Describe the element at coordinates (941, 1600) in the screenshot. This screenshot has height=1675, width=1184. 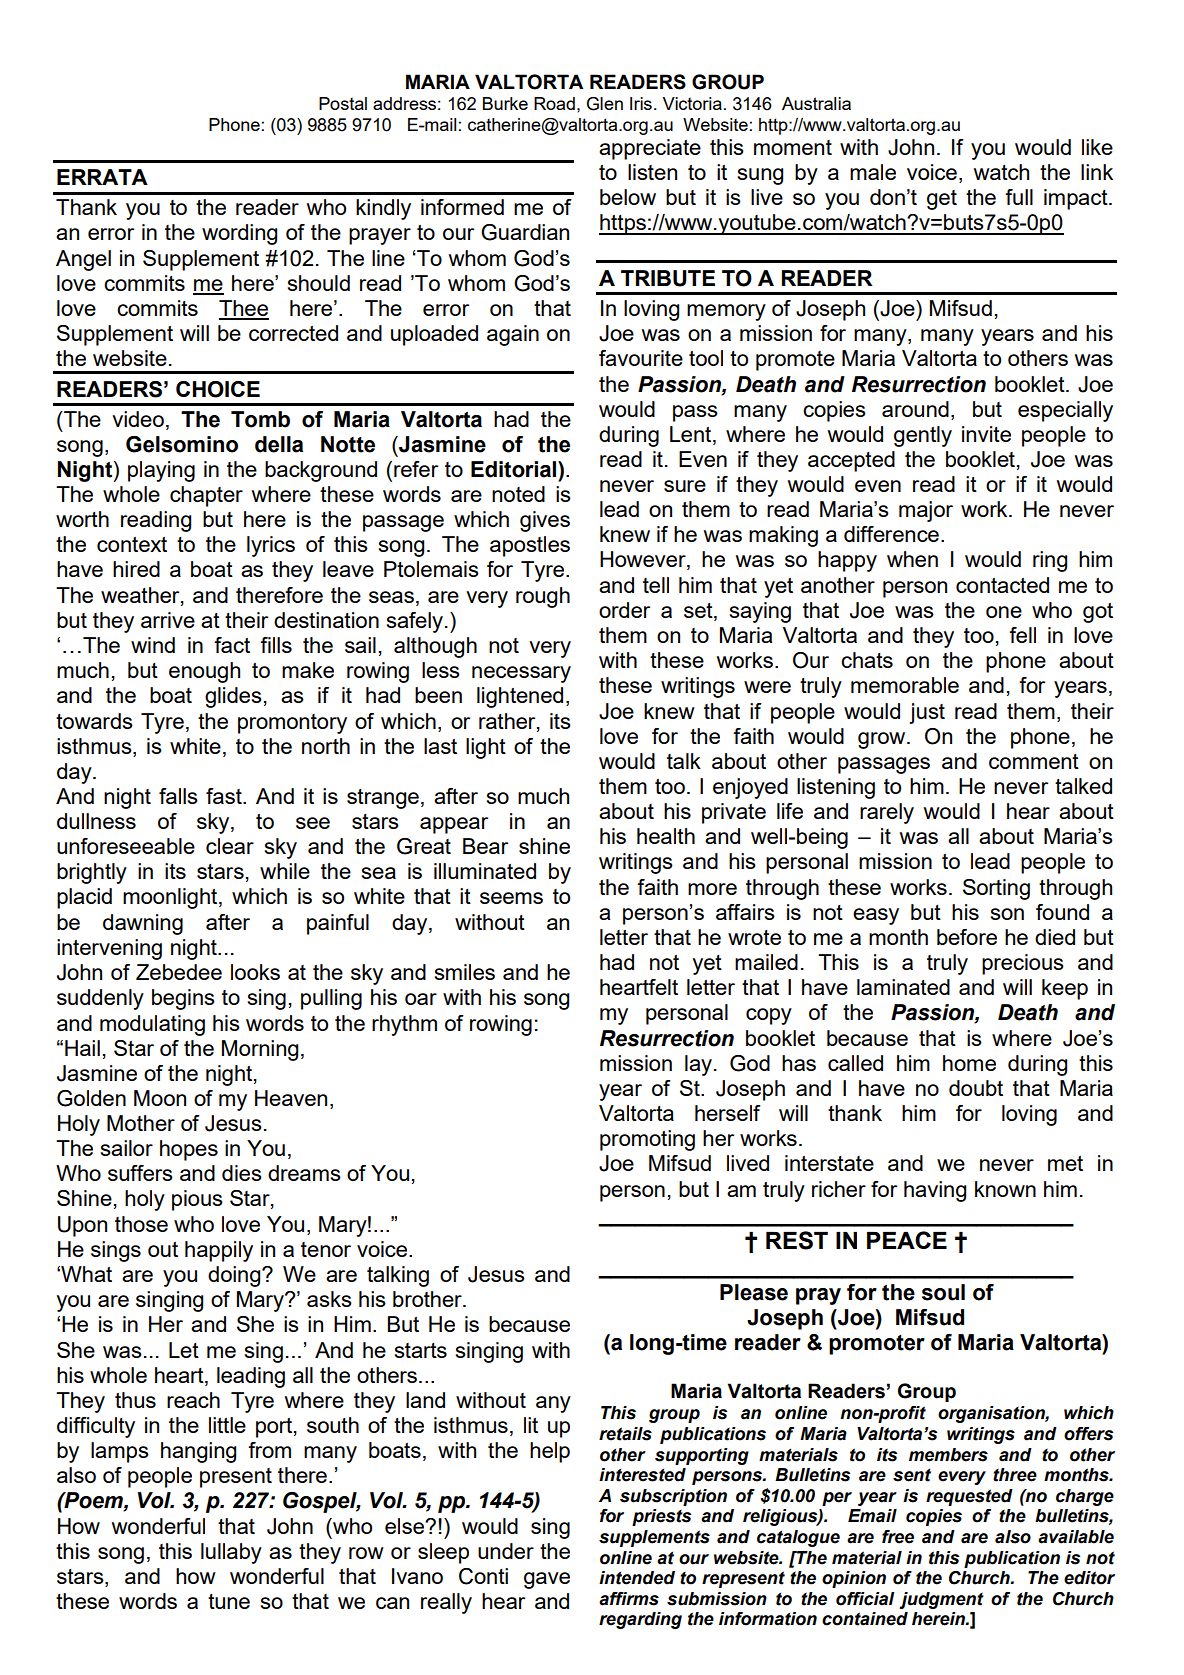
I see `judgment` at that location.
